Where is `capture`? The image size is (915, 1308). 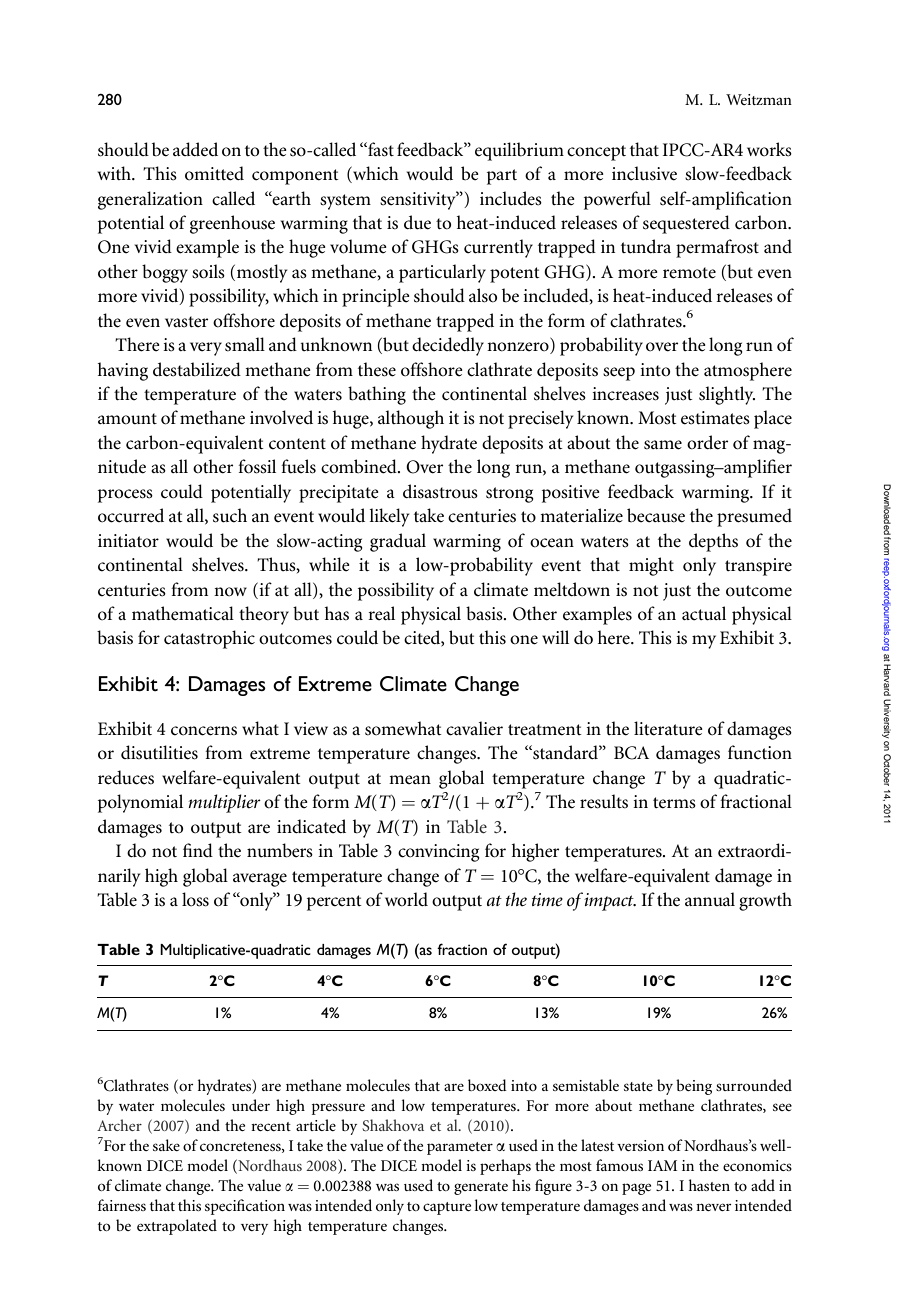 capture is located at coordinates (447, 1208).
